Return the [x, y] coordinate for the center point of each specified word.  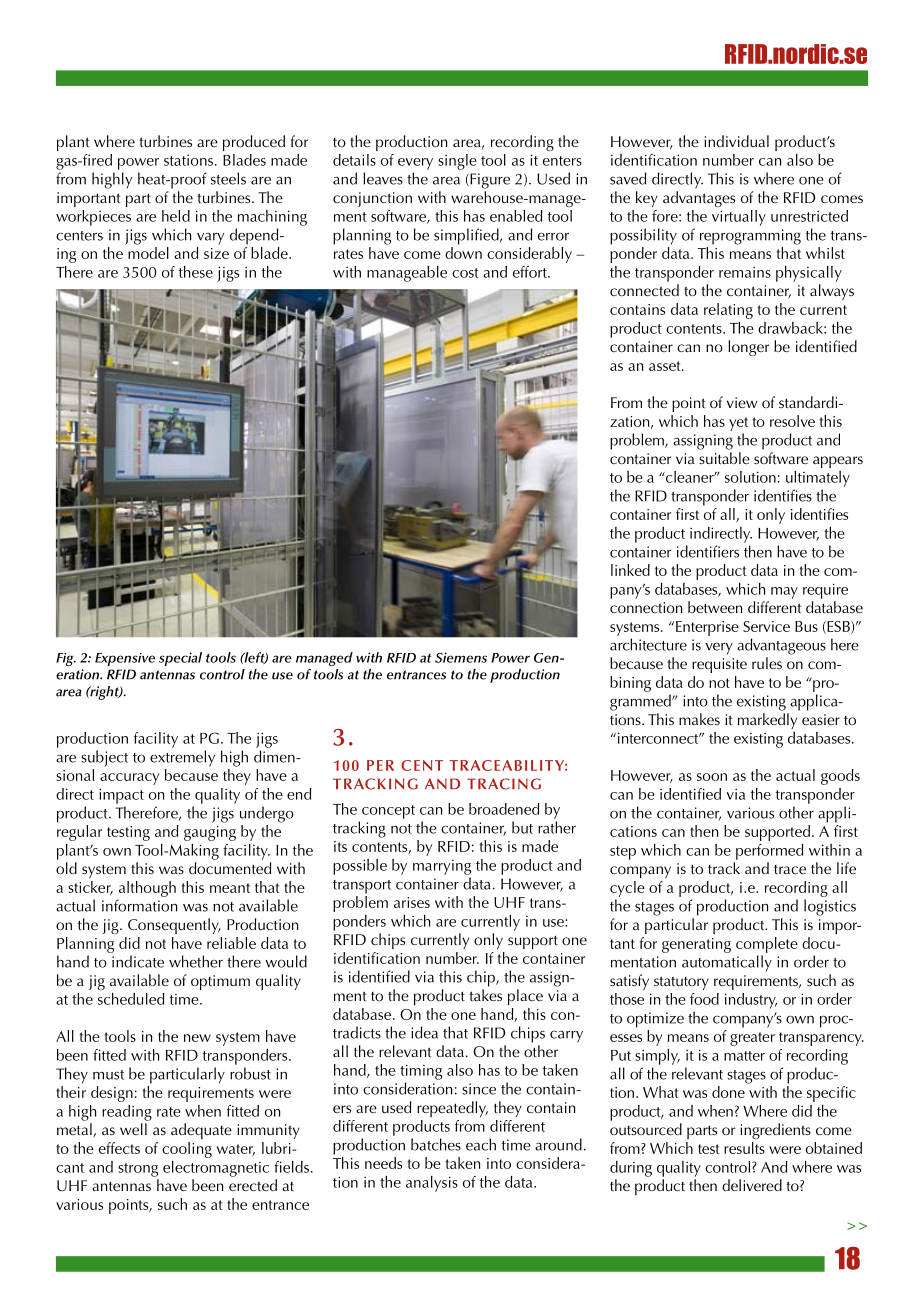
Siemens [461, 657]
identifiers [708, 551]
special [180, 659]
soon [712, 777]
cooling [187, 1150]
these [196, 272]
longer [748, 348]
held [176, 216]
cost [465, 273]
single [457, 162]
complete [767, 945]
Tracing [504, 784]
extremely [182, 758]
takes [485, 995]
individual [736, 141]
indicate [138, 961]
